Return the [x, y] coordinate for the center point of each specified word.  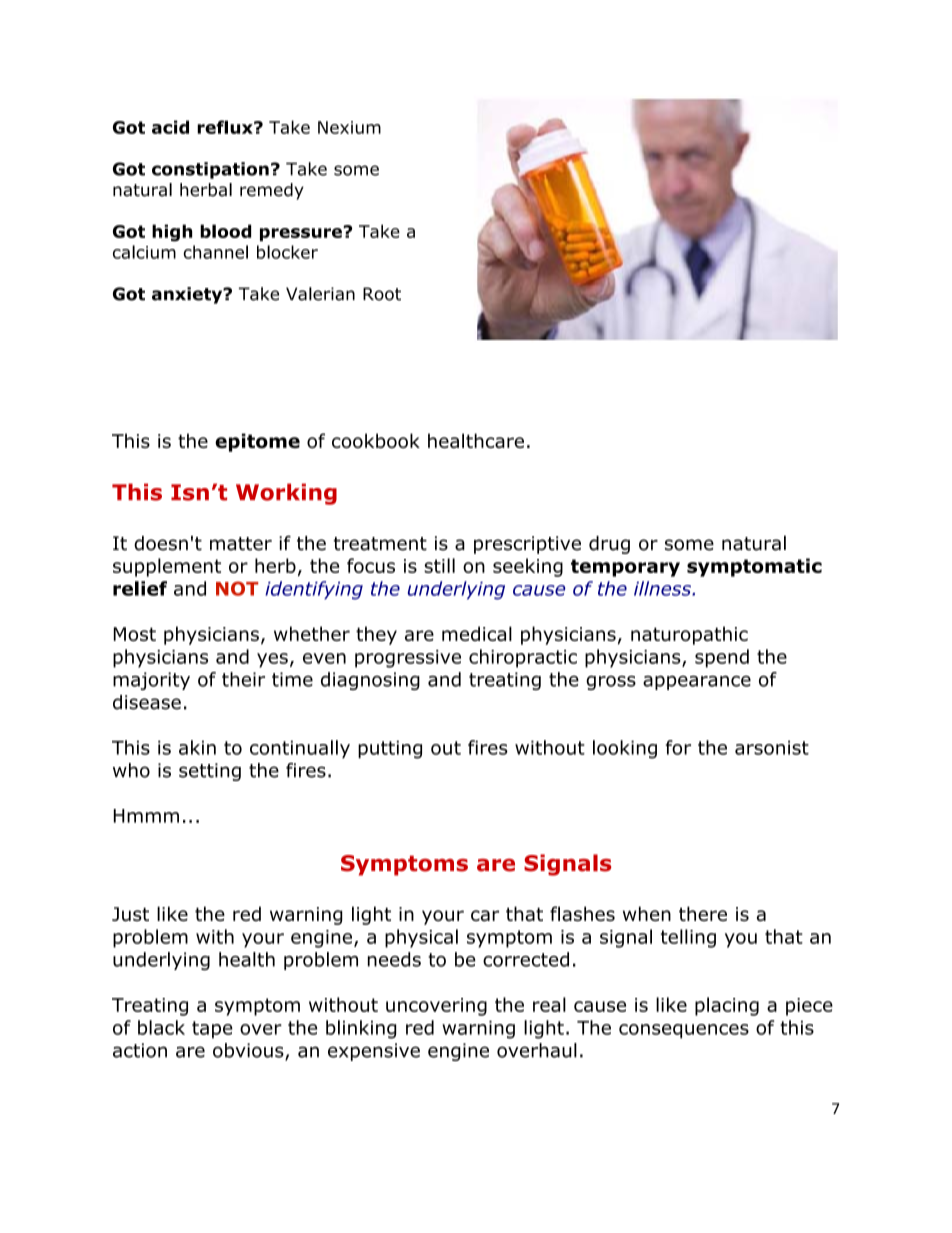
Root [382, 294]
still [439, 565]
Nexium [349, 127]
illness [663, 588]
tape [212, 1030]
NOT [237, 588]
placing [727, 1006]
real [549, 1004]
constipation [210, 170]
